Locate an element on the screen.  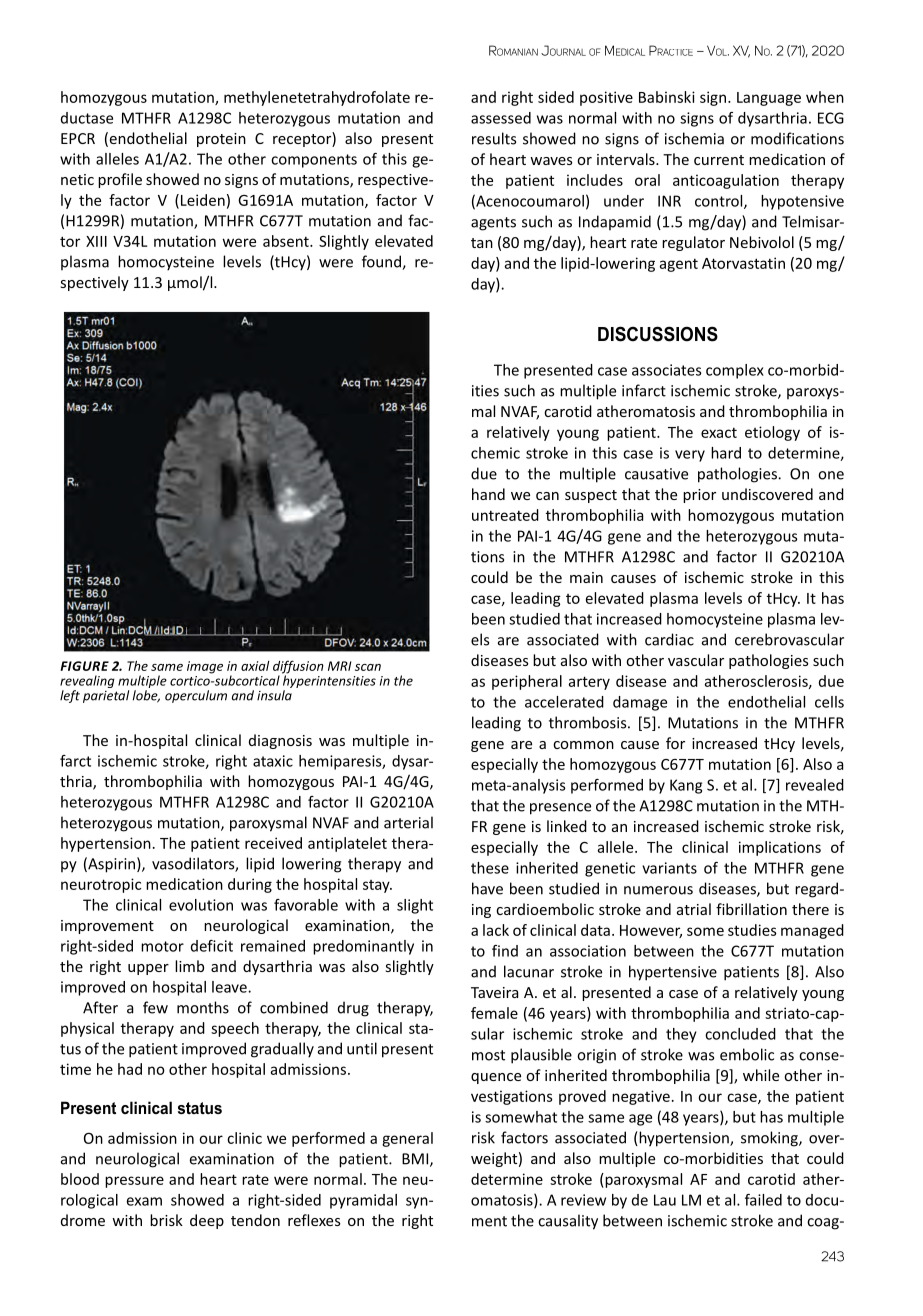
protein is located at coordinates (221, 140).
